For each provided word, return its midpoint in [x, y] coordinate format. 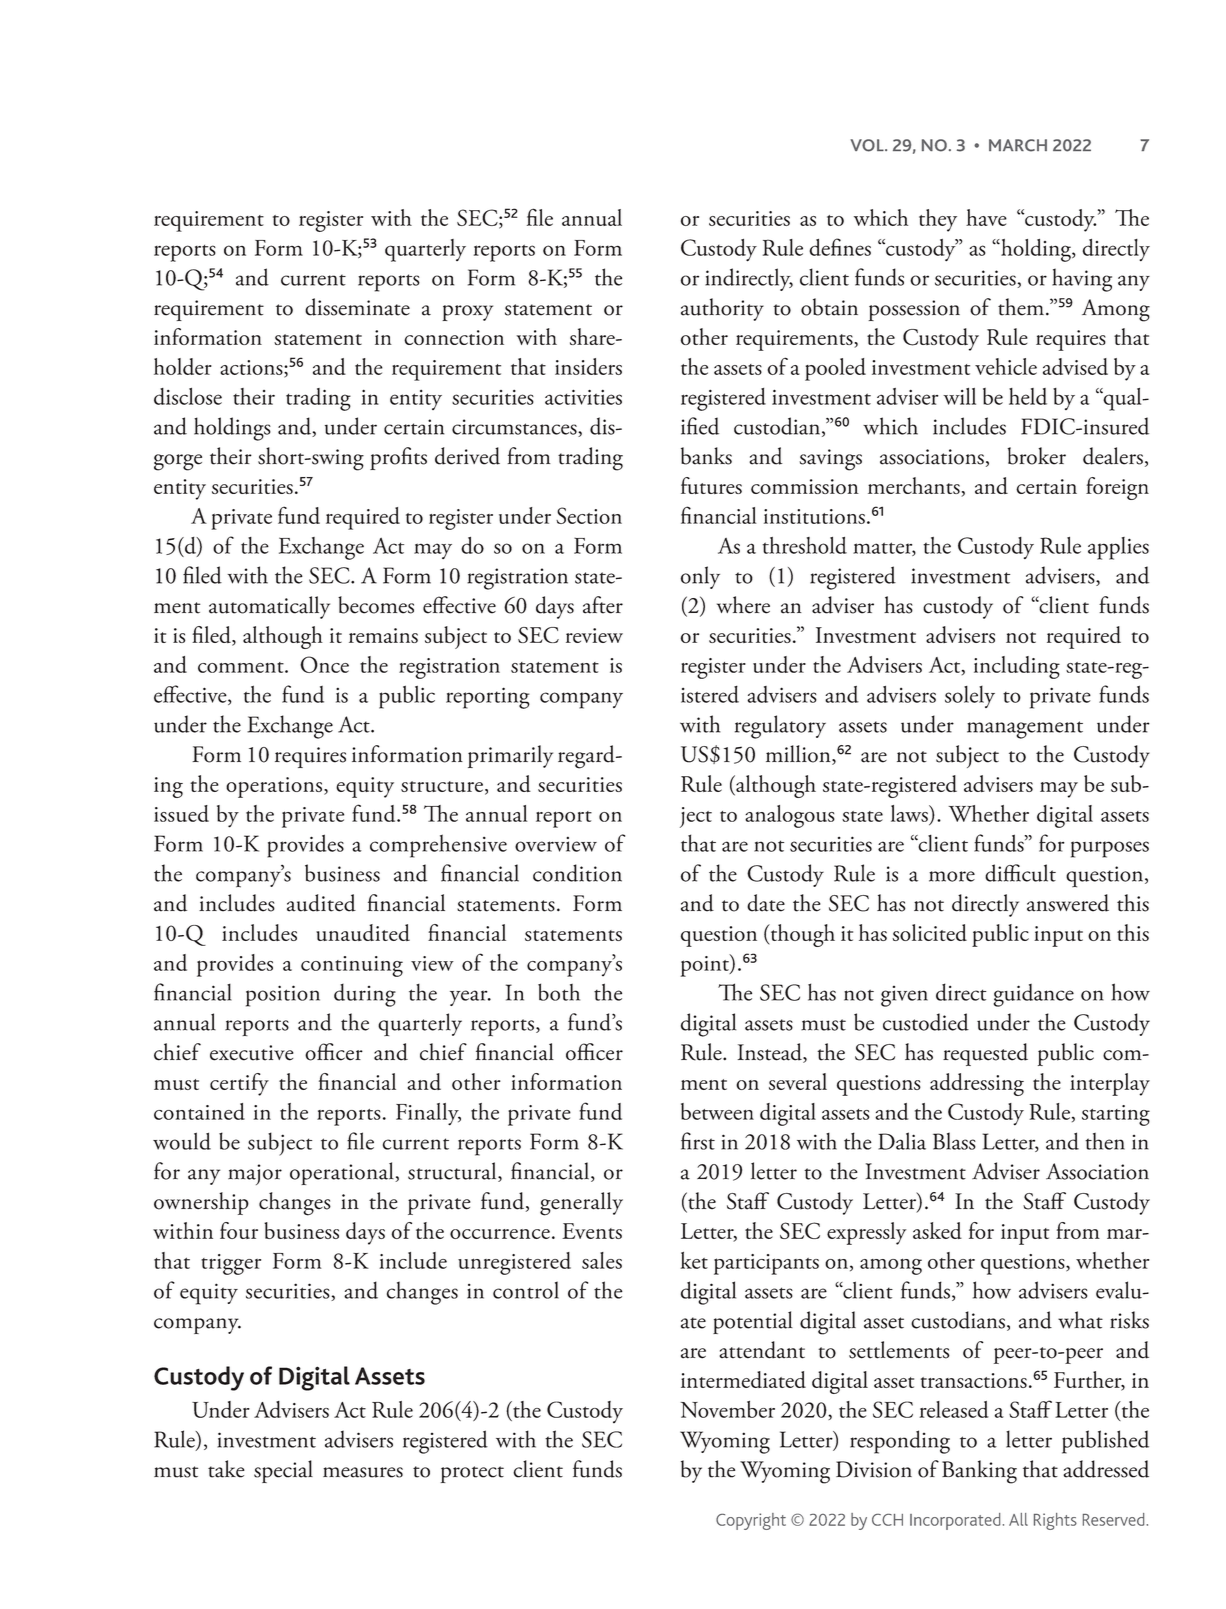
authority [722, 309]
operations [275, 787]
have [986, 217]
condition [577, 873]
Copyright [751, 1521]
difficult [1020, 873]
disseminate [357, 307]
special [283, 1471]
